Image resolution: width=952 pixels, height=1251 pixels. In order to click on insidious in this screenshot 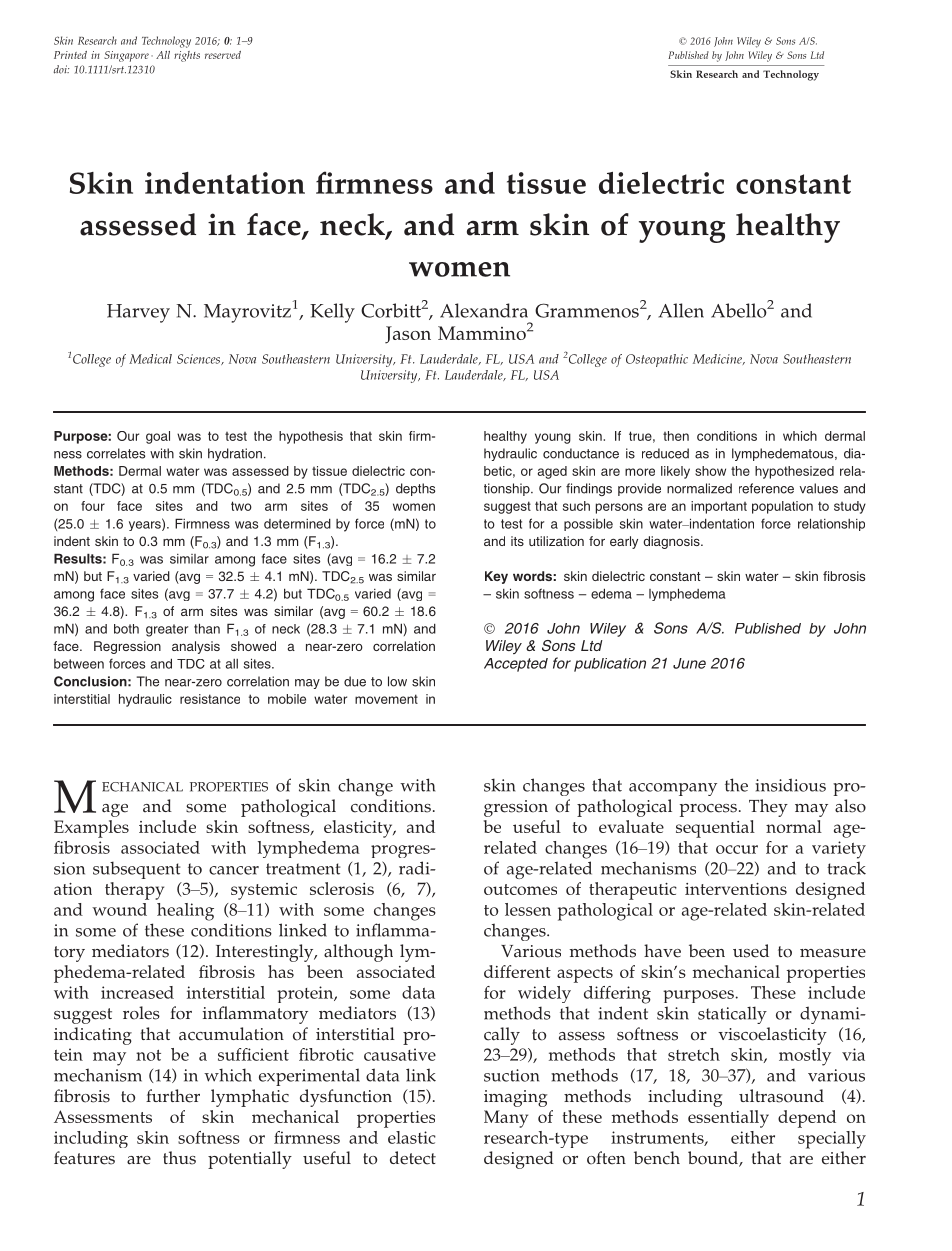, I will do `click(790, 785)`.
